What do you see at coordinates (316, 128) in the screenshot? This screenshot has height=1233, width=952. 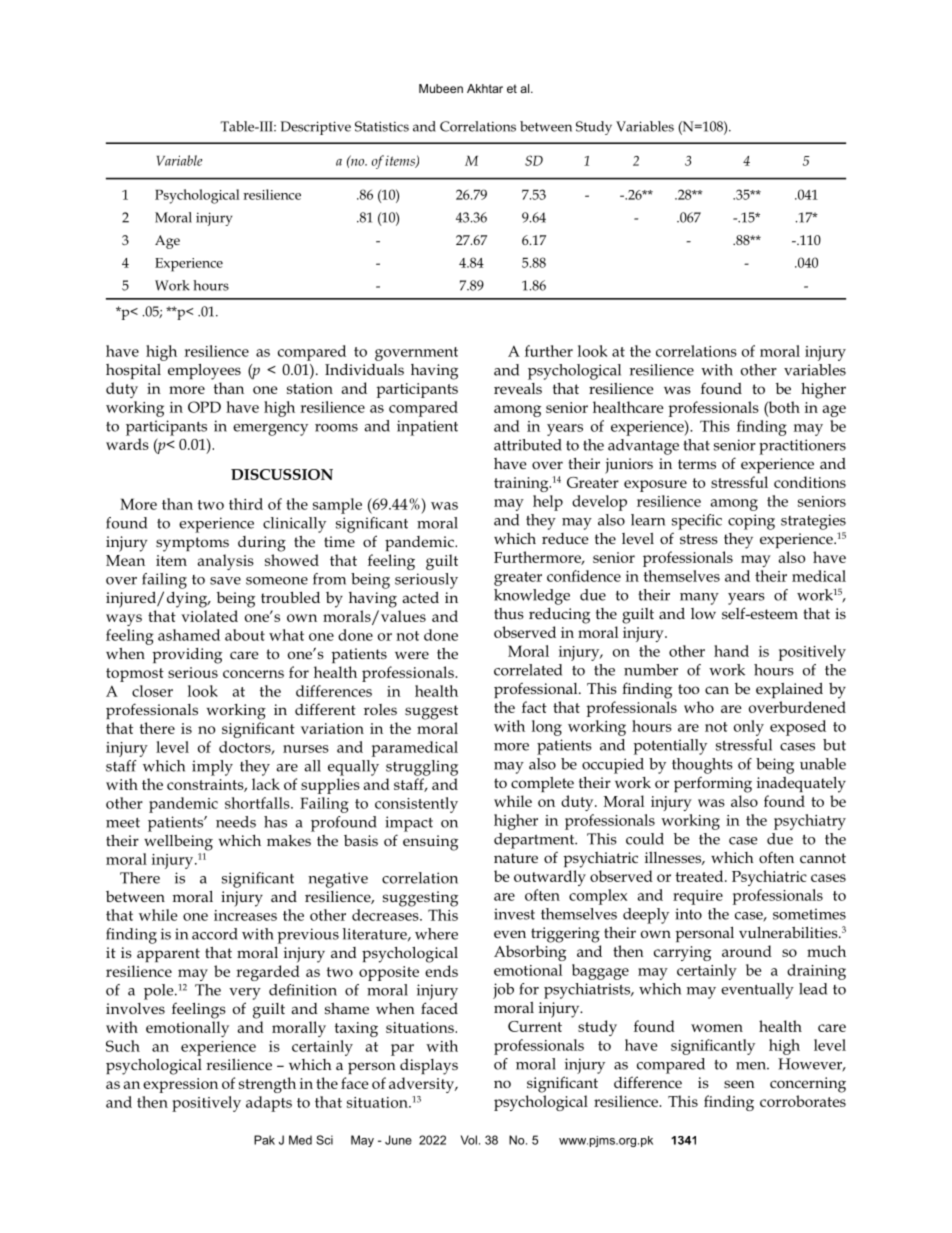 I see `Descriptive` at bounding box center [316, 128].
